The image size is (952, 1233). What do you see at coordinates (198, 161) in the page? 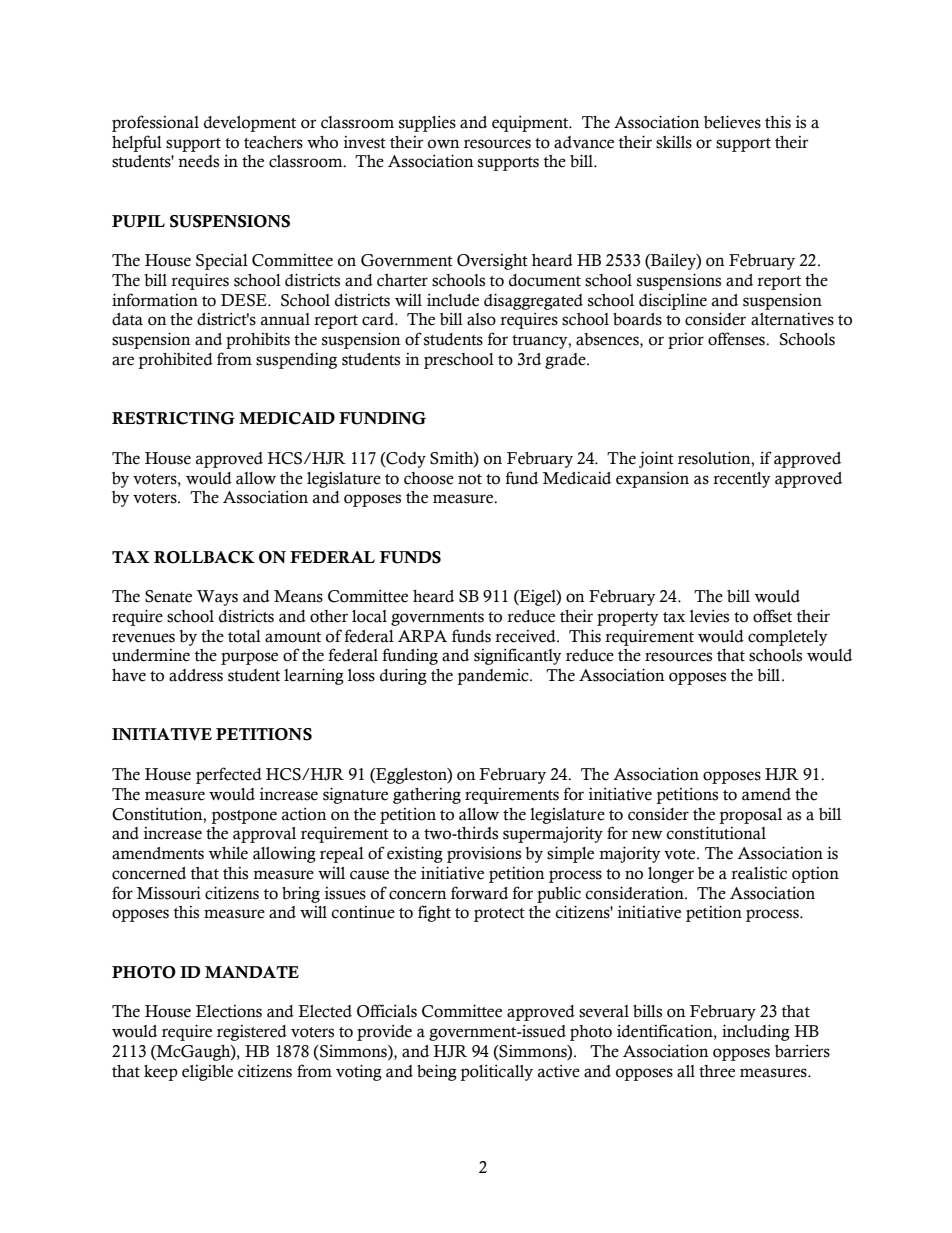
I see `needs` at bounding box center [198, 161].
